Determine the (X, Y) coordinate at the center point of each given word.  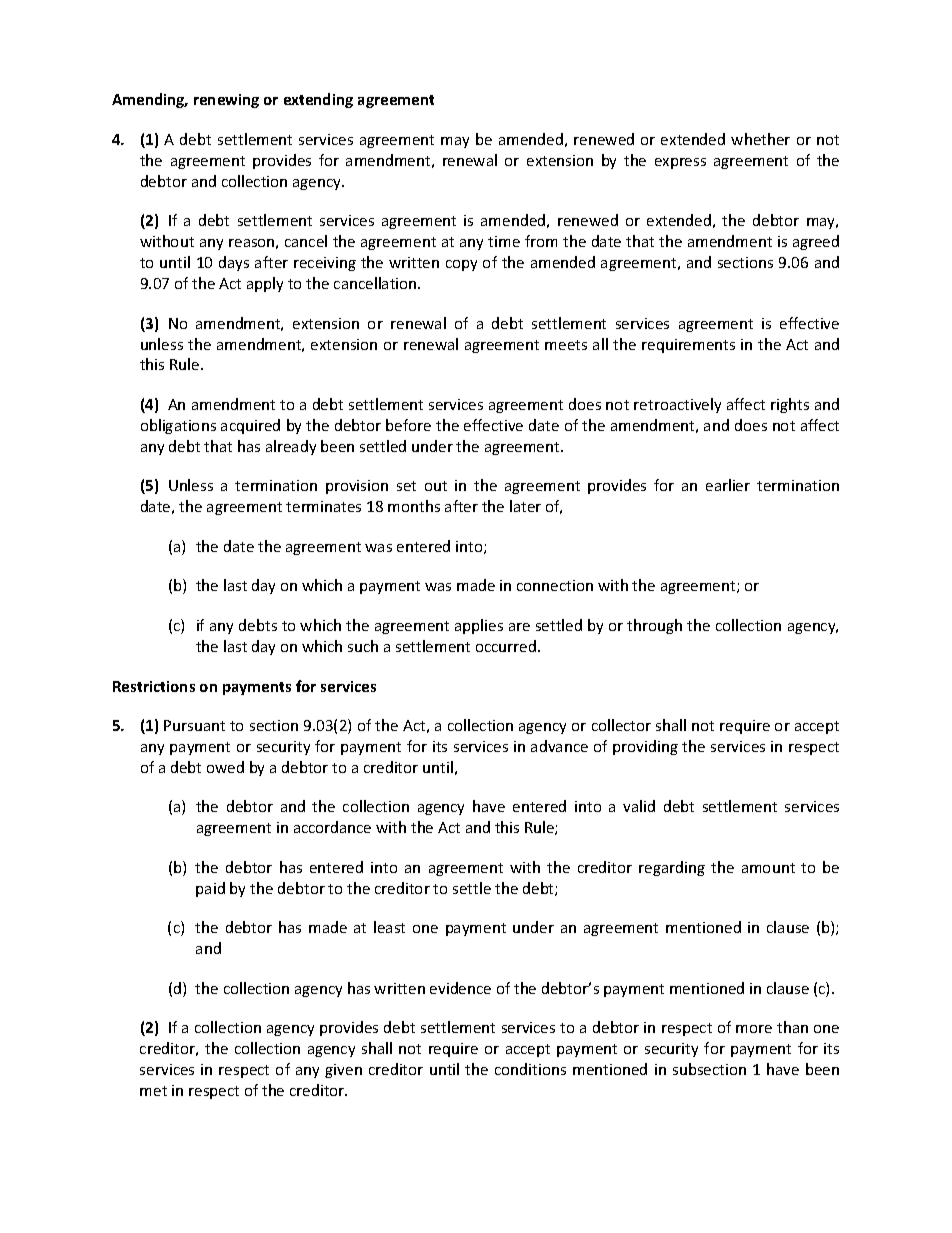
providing (645, 747)
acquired (250, 426)
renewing (226, 101)
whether (760, 139)
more (754, 1029)
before (408, 425)
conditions (530, 1069)
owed (225, 767)
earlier (728, 485)
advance (559, 746)
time (504, 241)
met (153, 1091)
